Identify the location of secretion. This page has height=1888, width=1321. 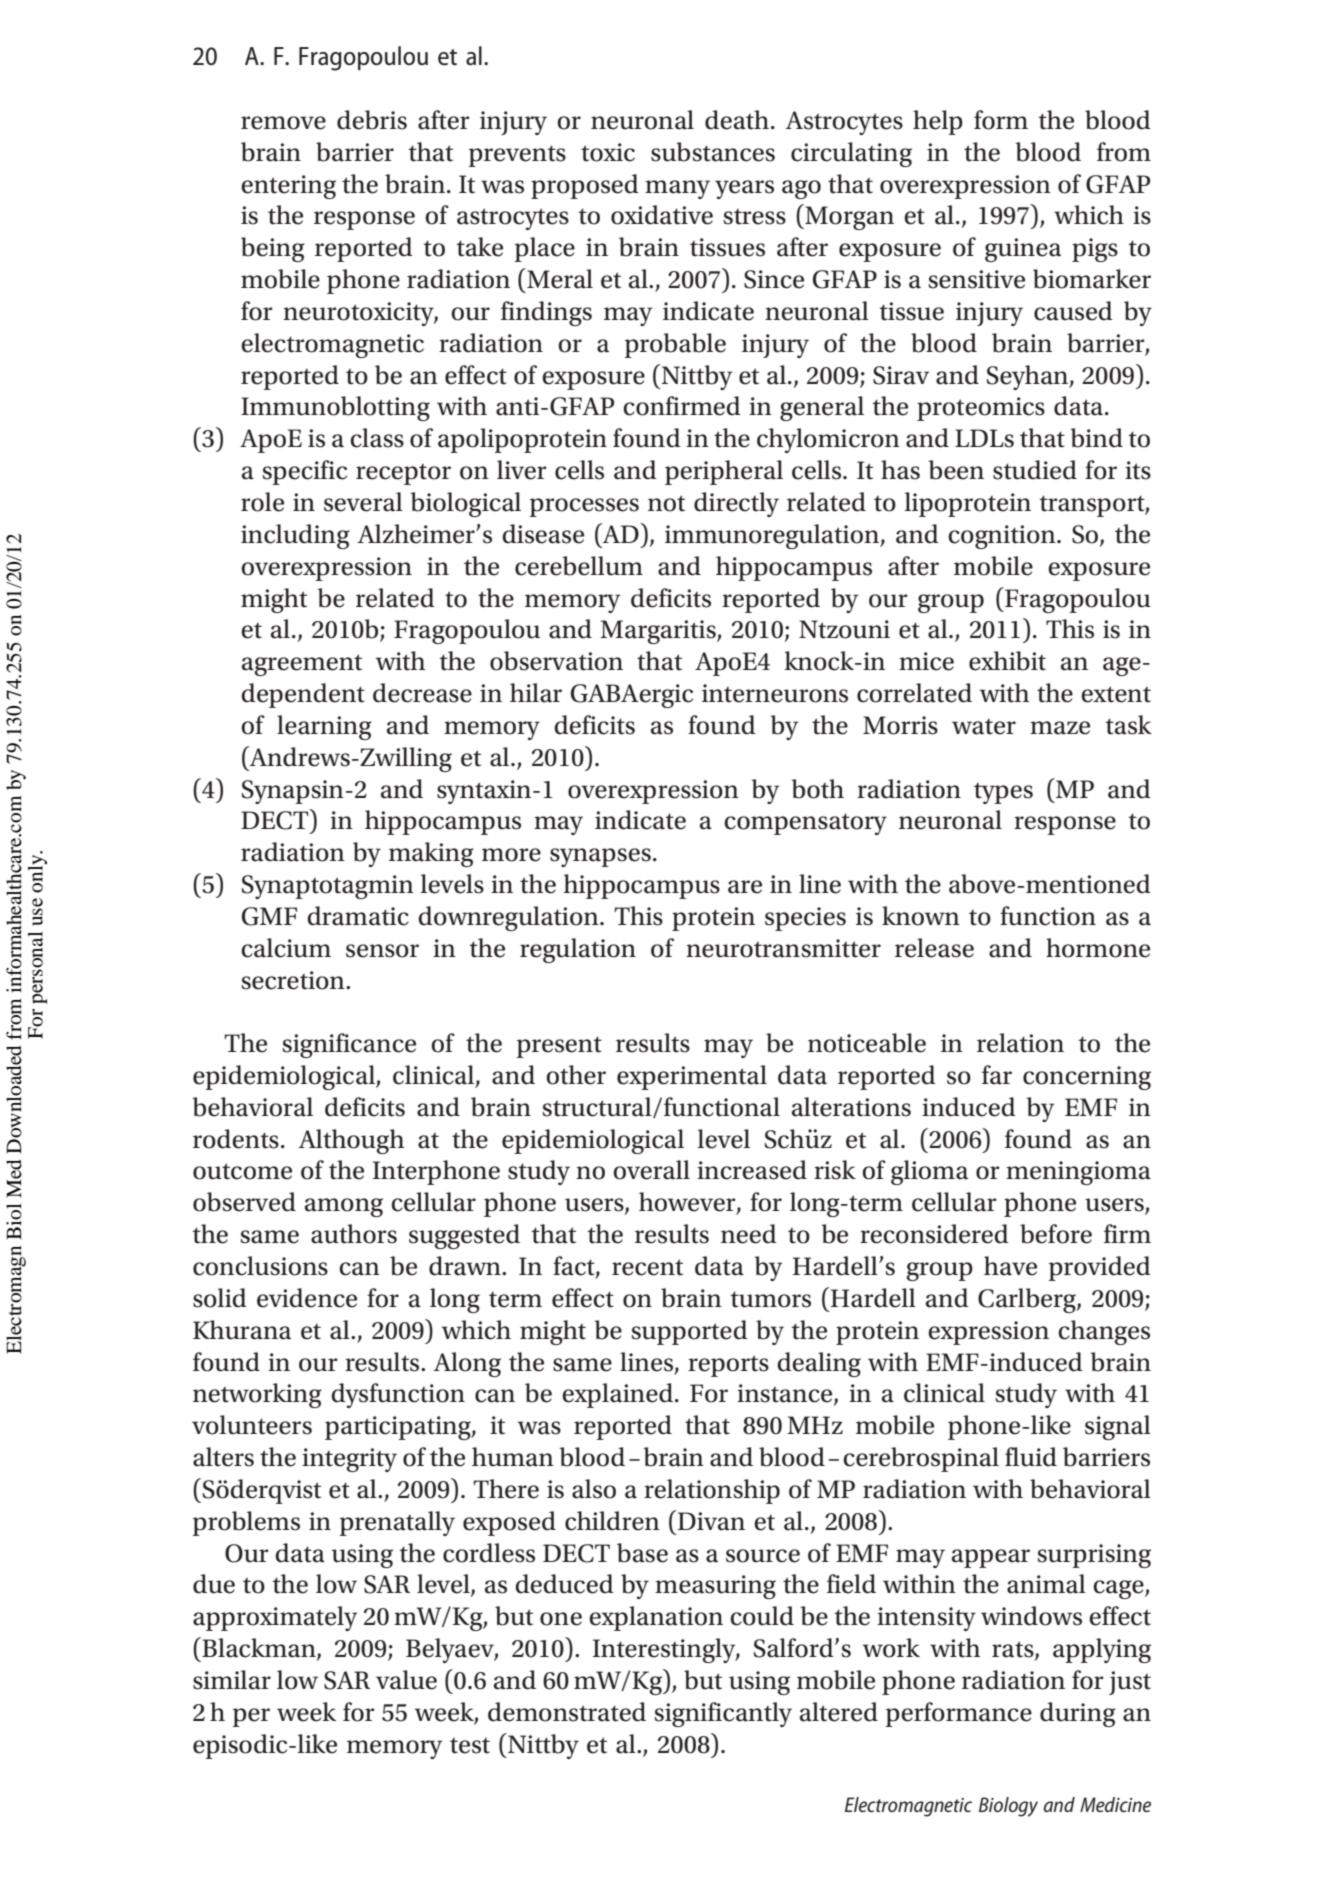
(294, 980).
